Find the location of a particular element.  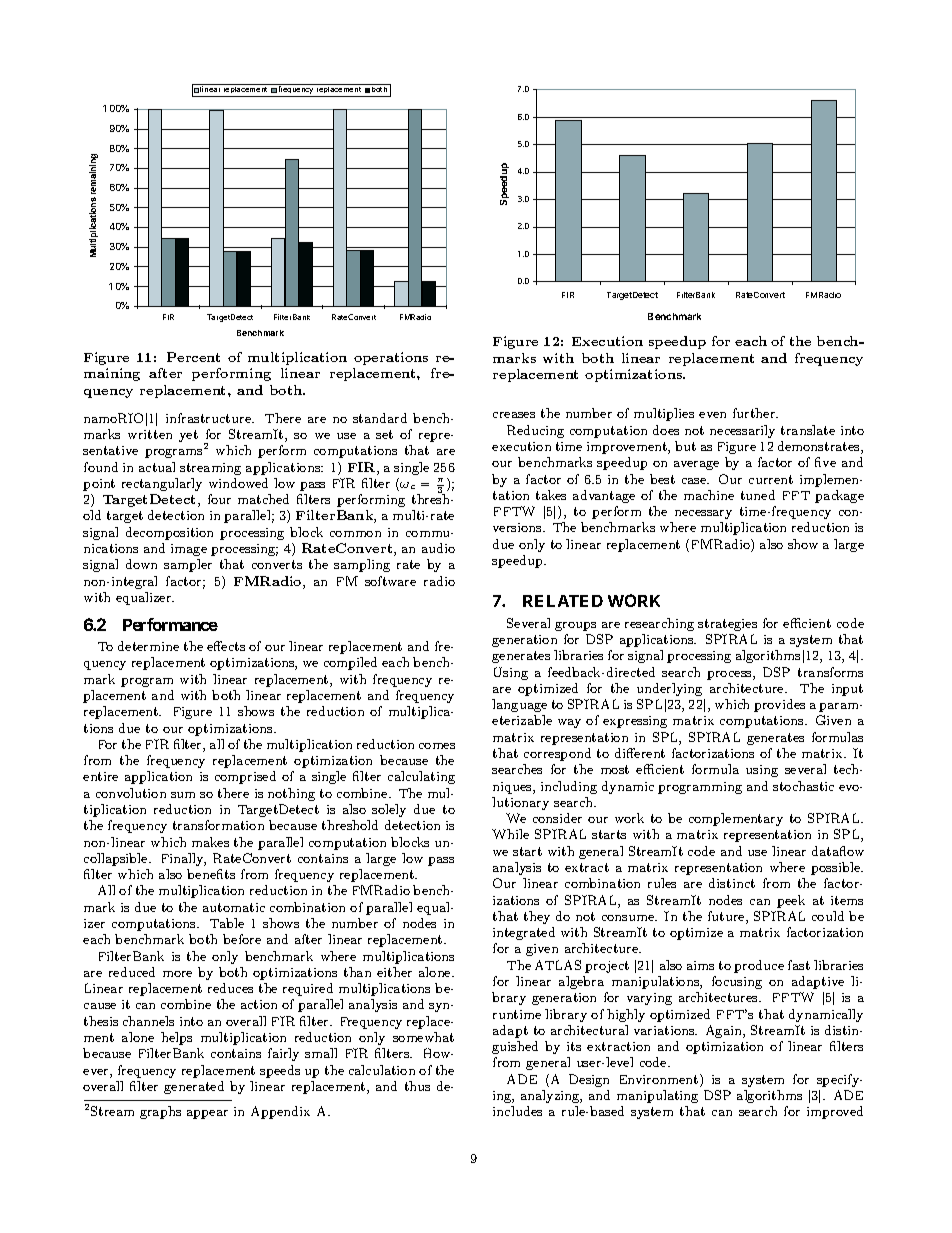

Percent is located at coordinates (193, 357).
